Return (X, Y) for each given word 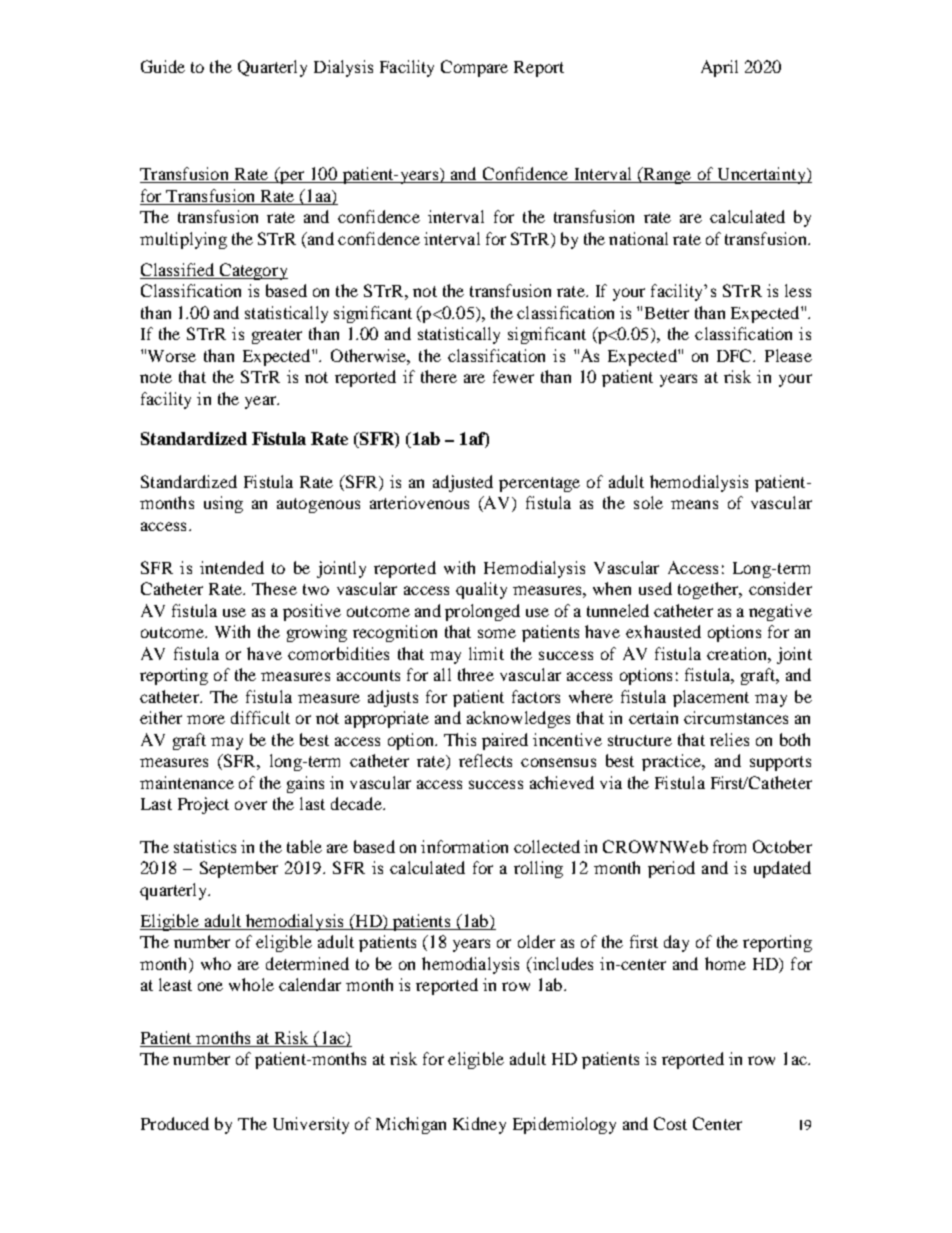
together (709, 590)
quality (481, 590)
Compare (474, 68)
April (719, 68)
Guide (163, 66)
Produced (175, 1123)
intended (232, 567)
